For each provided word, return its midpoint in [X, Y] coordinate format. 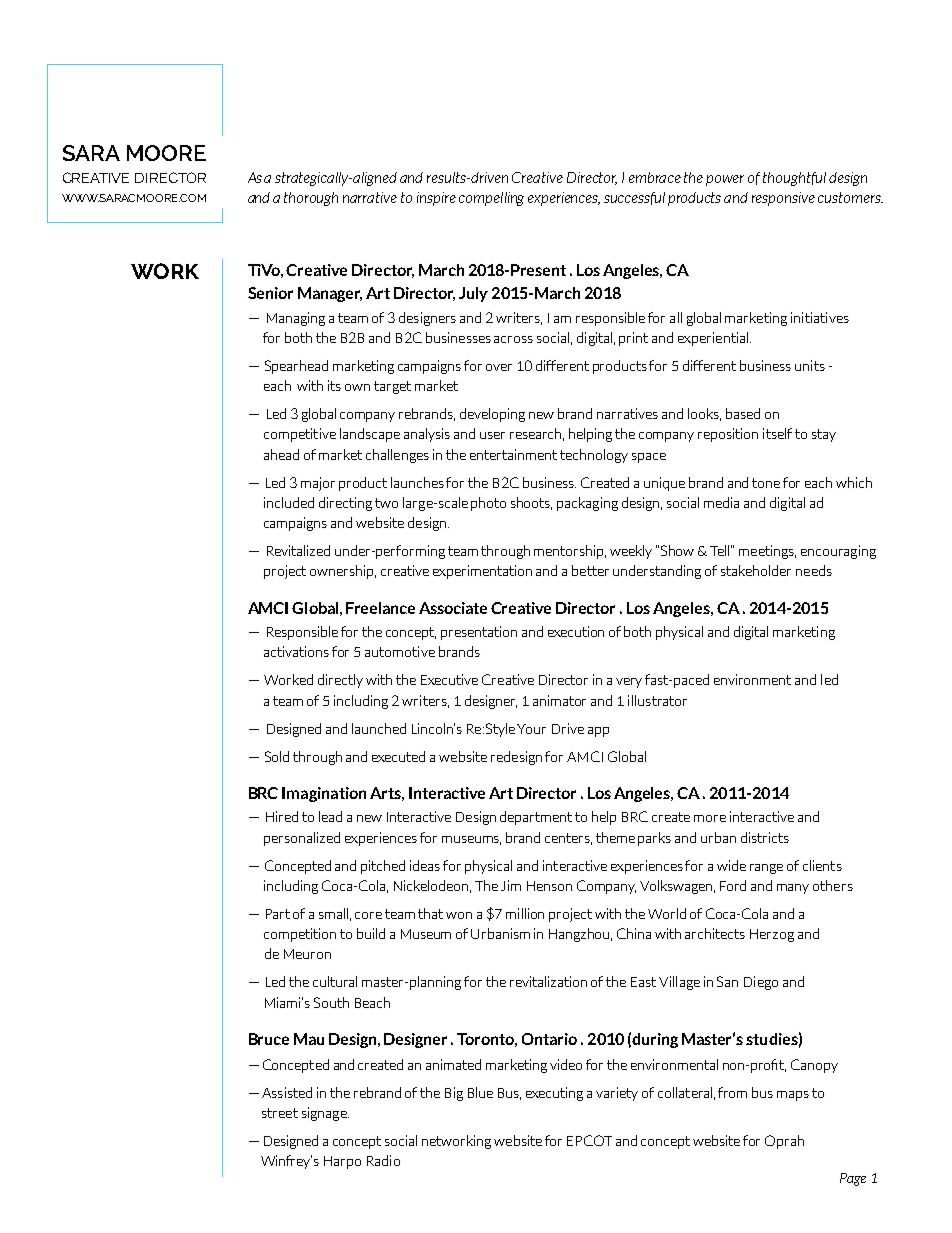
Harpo [342, 1162]
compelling [491, 199]
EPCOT [589, 1140]
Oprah [784, 1142]
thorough [311, 199]
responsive [783, 199]
